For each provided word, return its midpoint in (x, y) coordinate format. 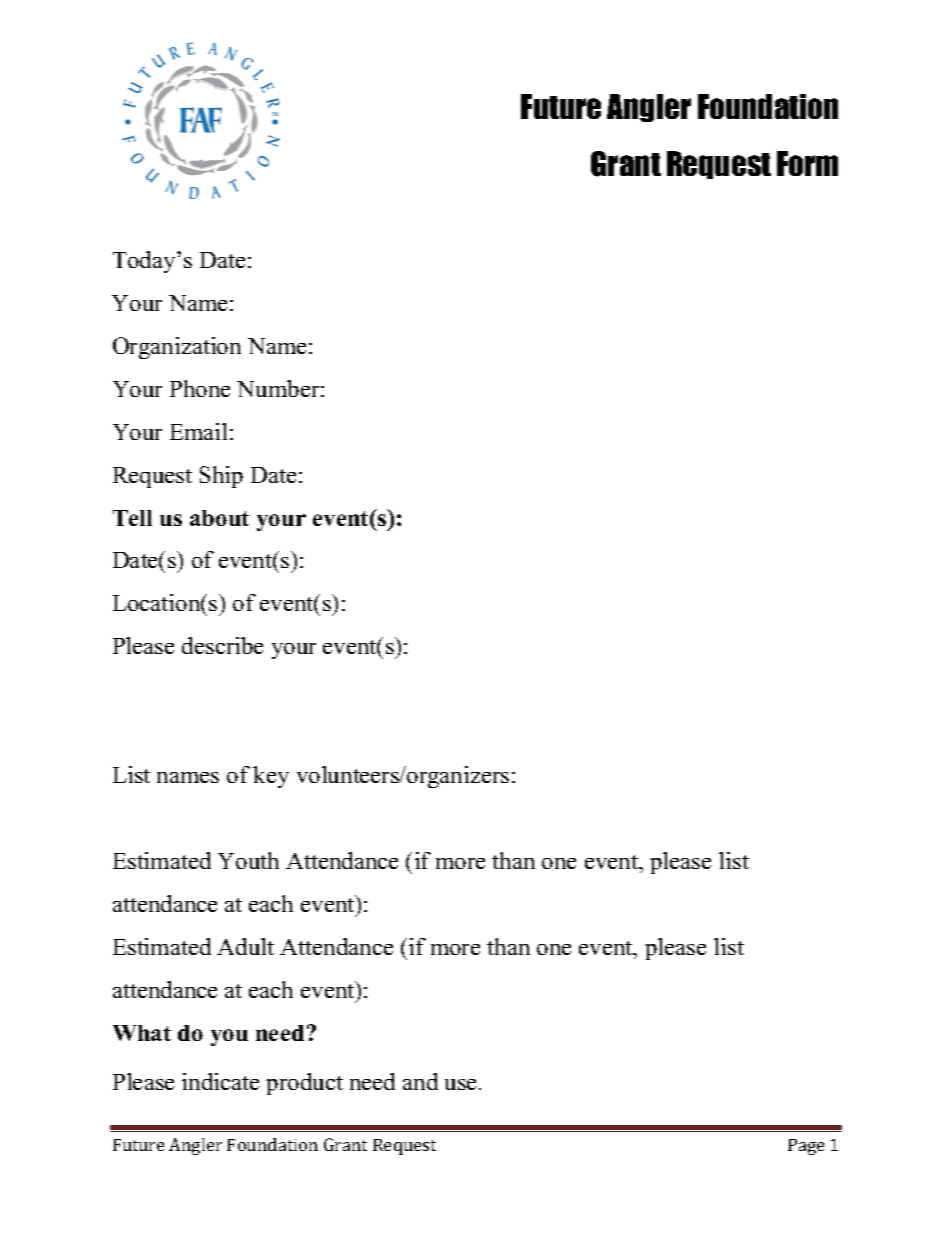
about (219, 518)
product (304, 1084)
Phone (200, 388)
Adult (245, 946)
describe (222, 645)
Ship (221, 477)
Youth (248, 860)
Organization (177, 348)
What (142, 1033)
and (420, 1081)
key (271, 777)
